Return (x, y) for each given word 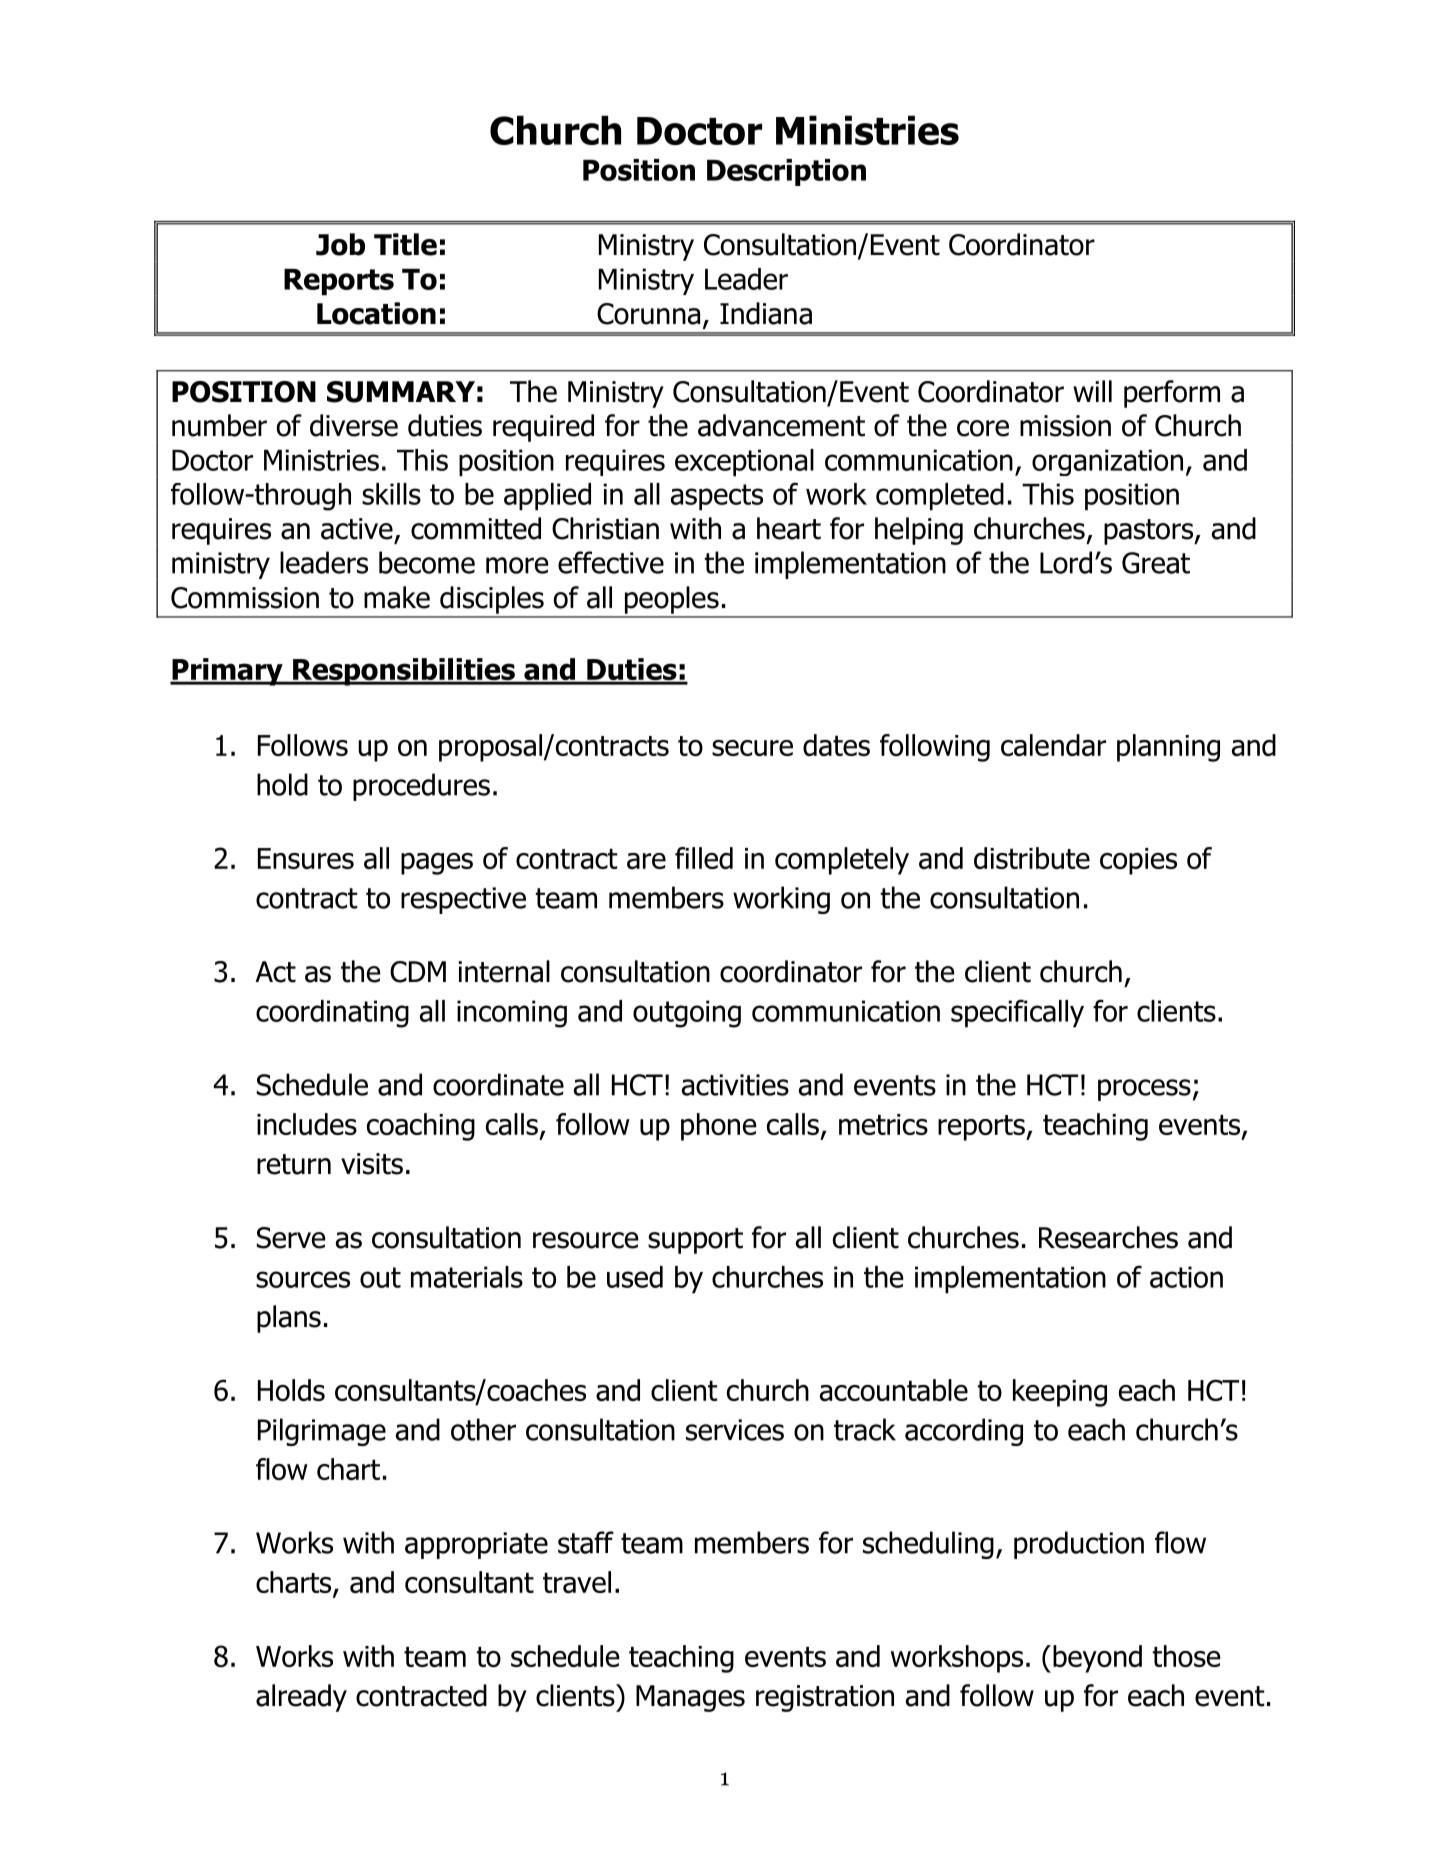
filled (704, 858)
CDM (418, 972)
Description (786, 172)
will (1092, 391)
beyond (1097, 1659)
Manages (690, 1698)
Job (340, 244)
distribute (1032, 858)
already (301, 1698)
